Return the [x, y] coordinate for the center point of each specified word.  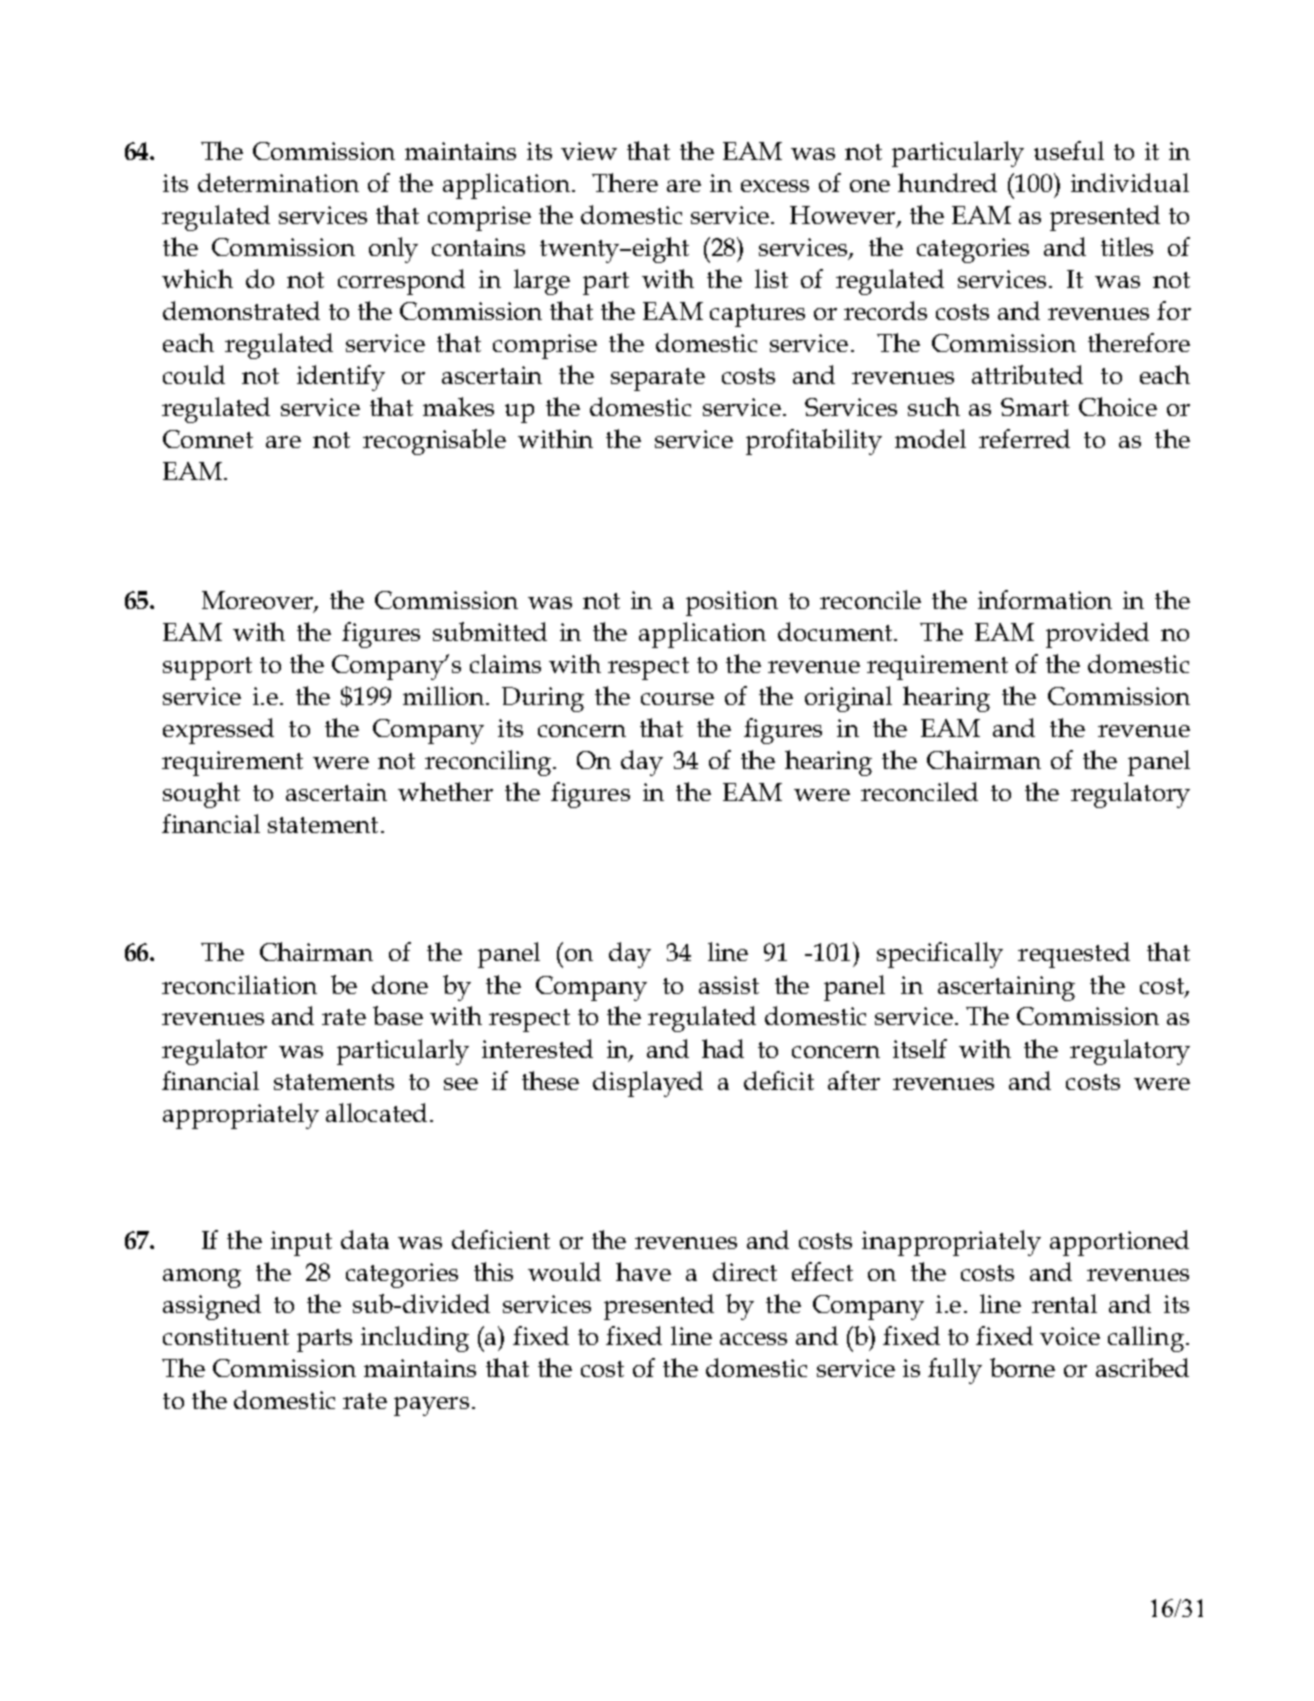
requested [1074, 955]
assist [729, 985]
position [732, 603]
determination [278, 182]
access [753, 1339]
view [589, 151]
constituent [226, 1336]
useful [1069, 150]
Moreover [258, 601]
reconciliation [239, 984]
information [1045, 599]
